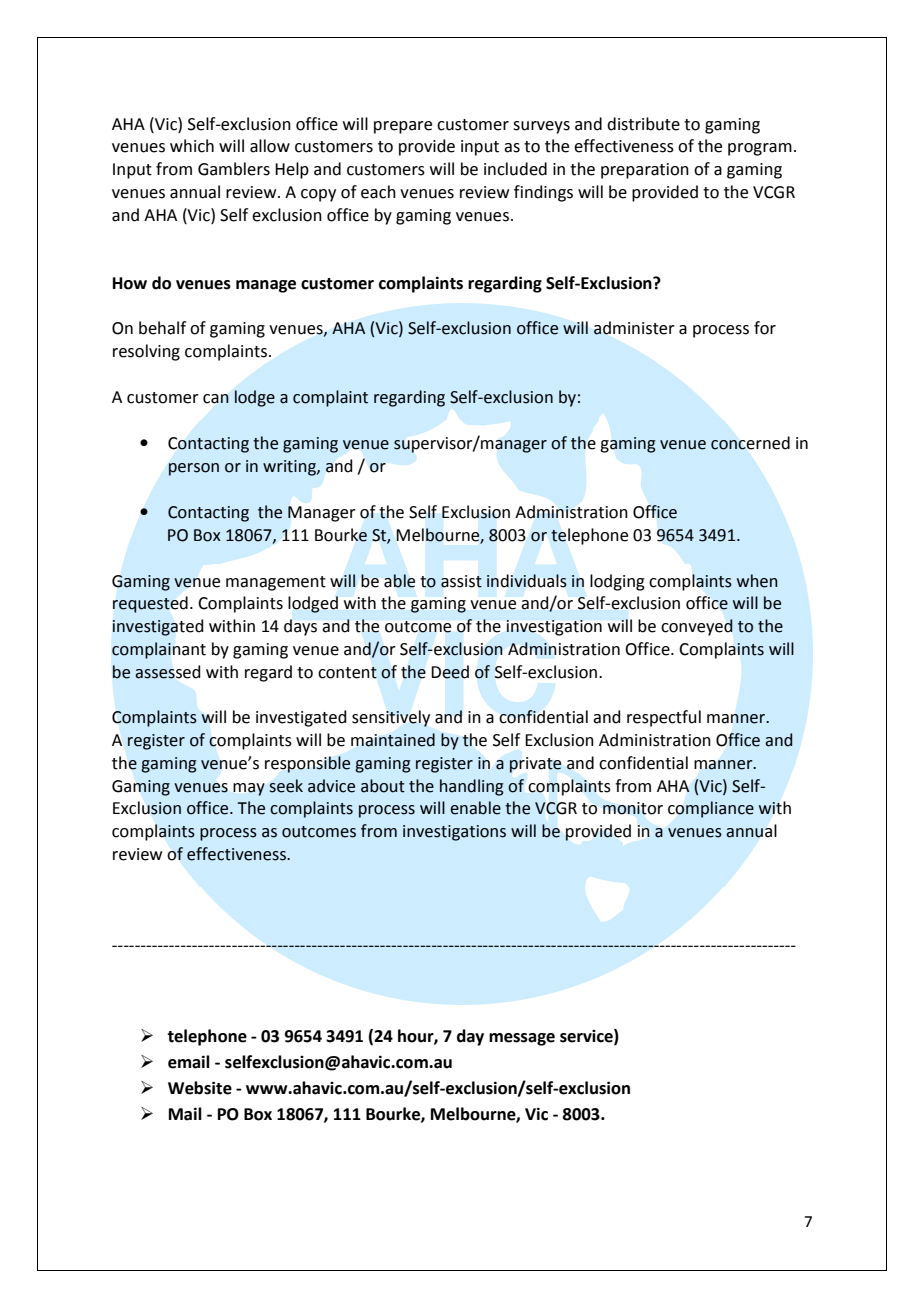  What do you see at coordinates (150, 604) in the screenshot?
I see `requested` at bounding box center [150, 604].
